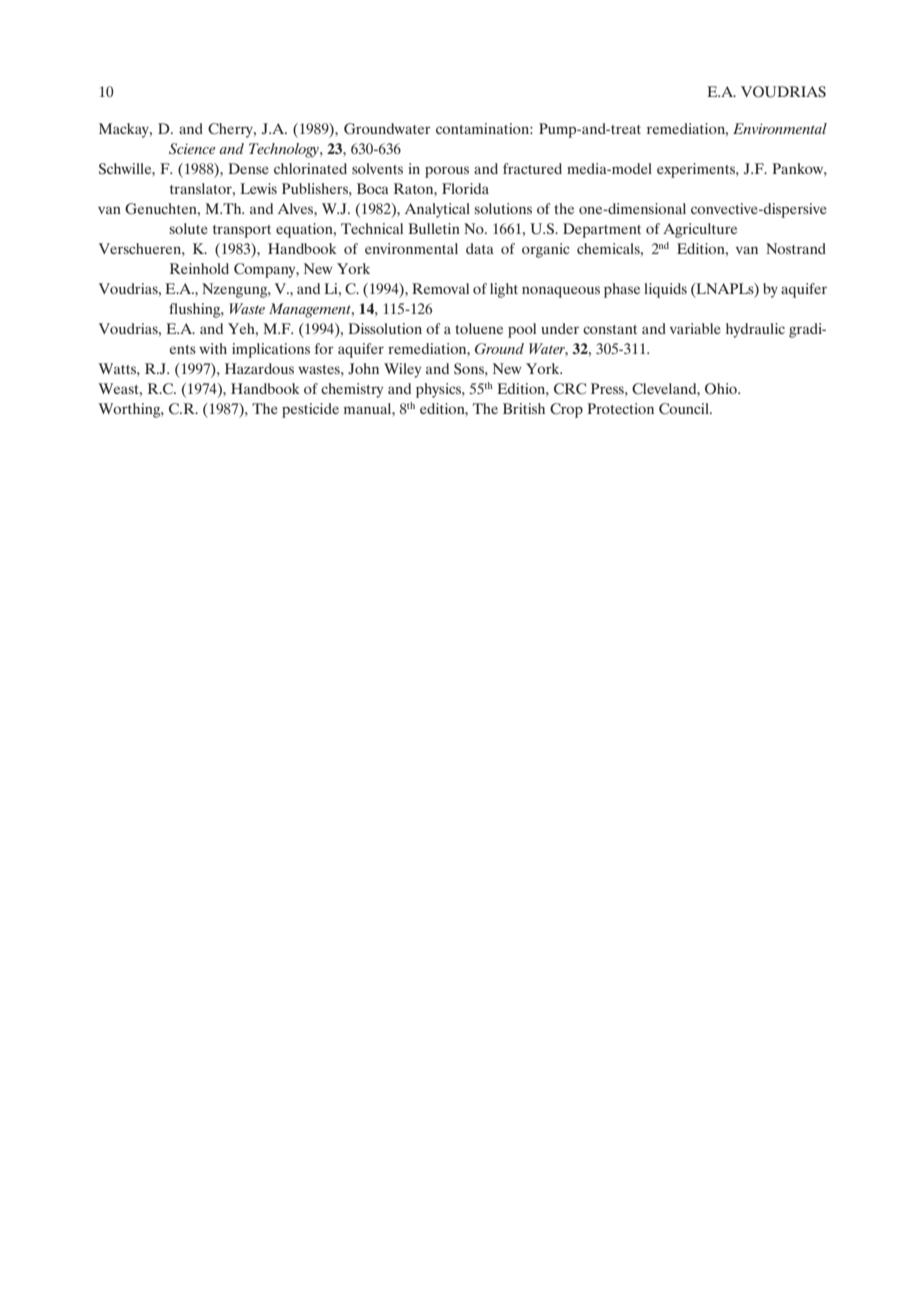  I want to click on Agriculture, so click(700, 230).
